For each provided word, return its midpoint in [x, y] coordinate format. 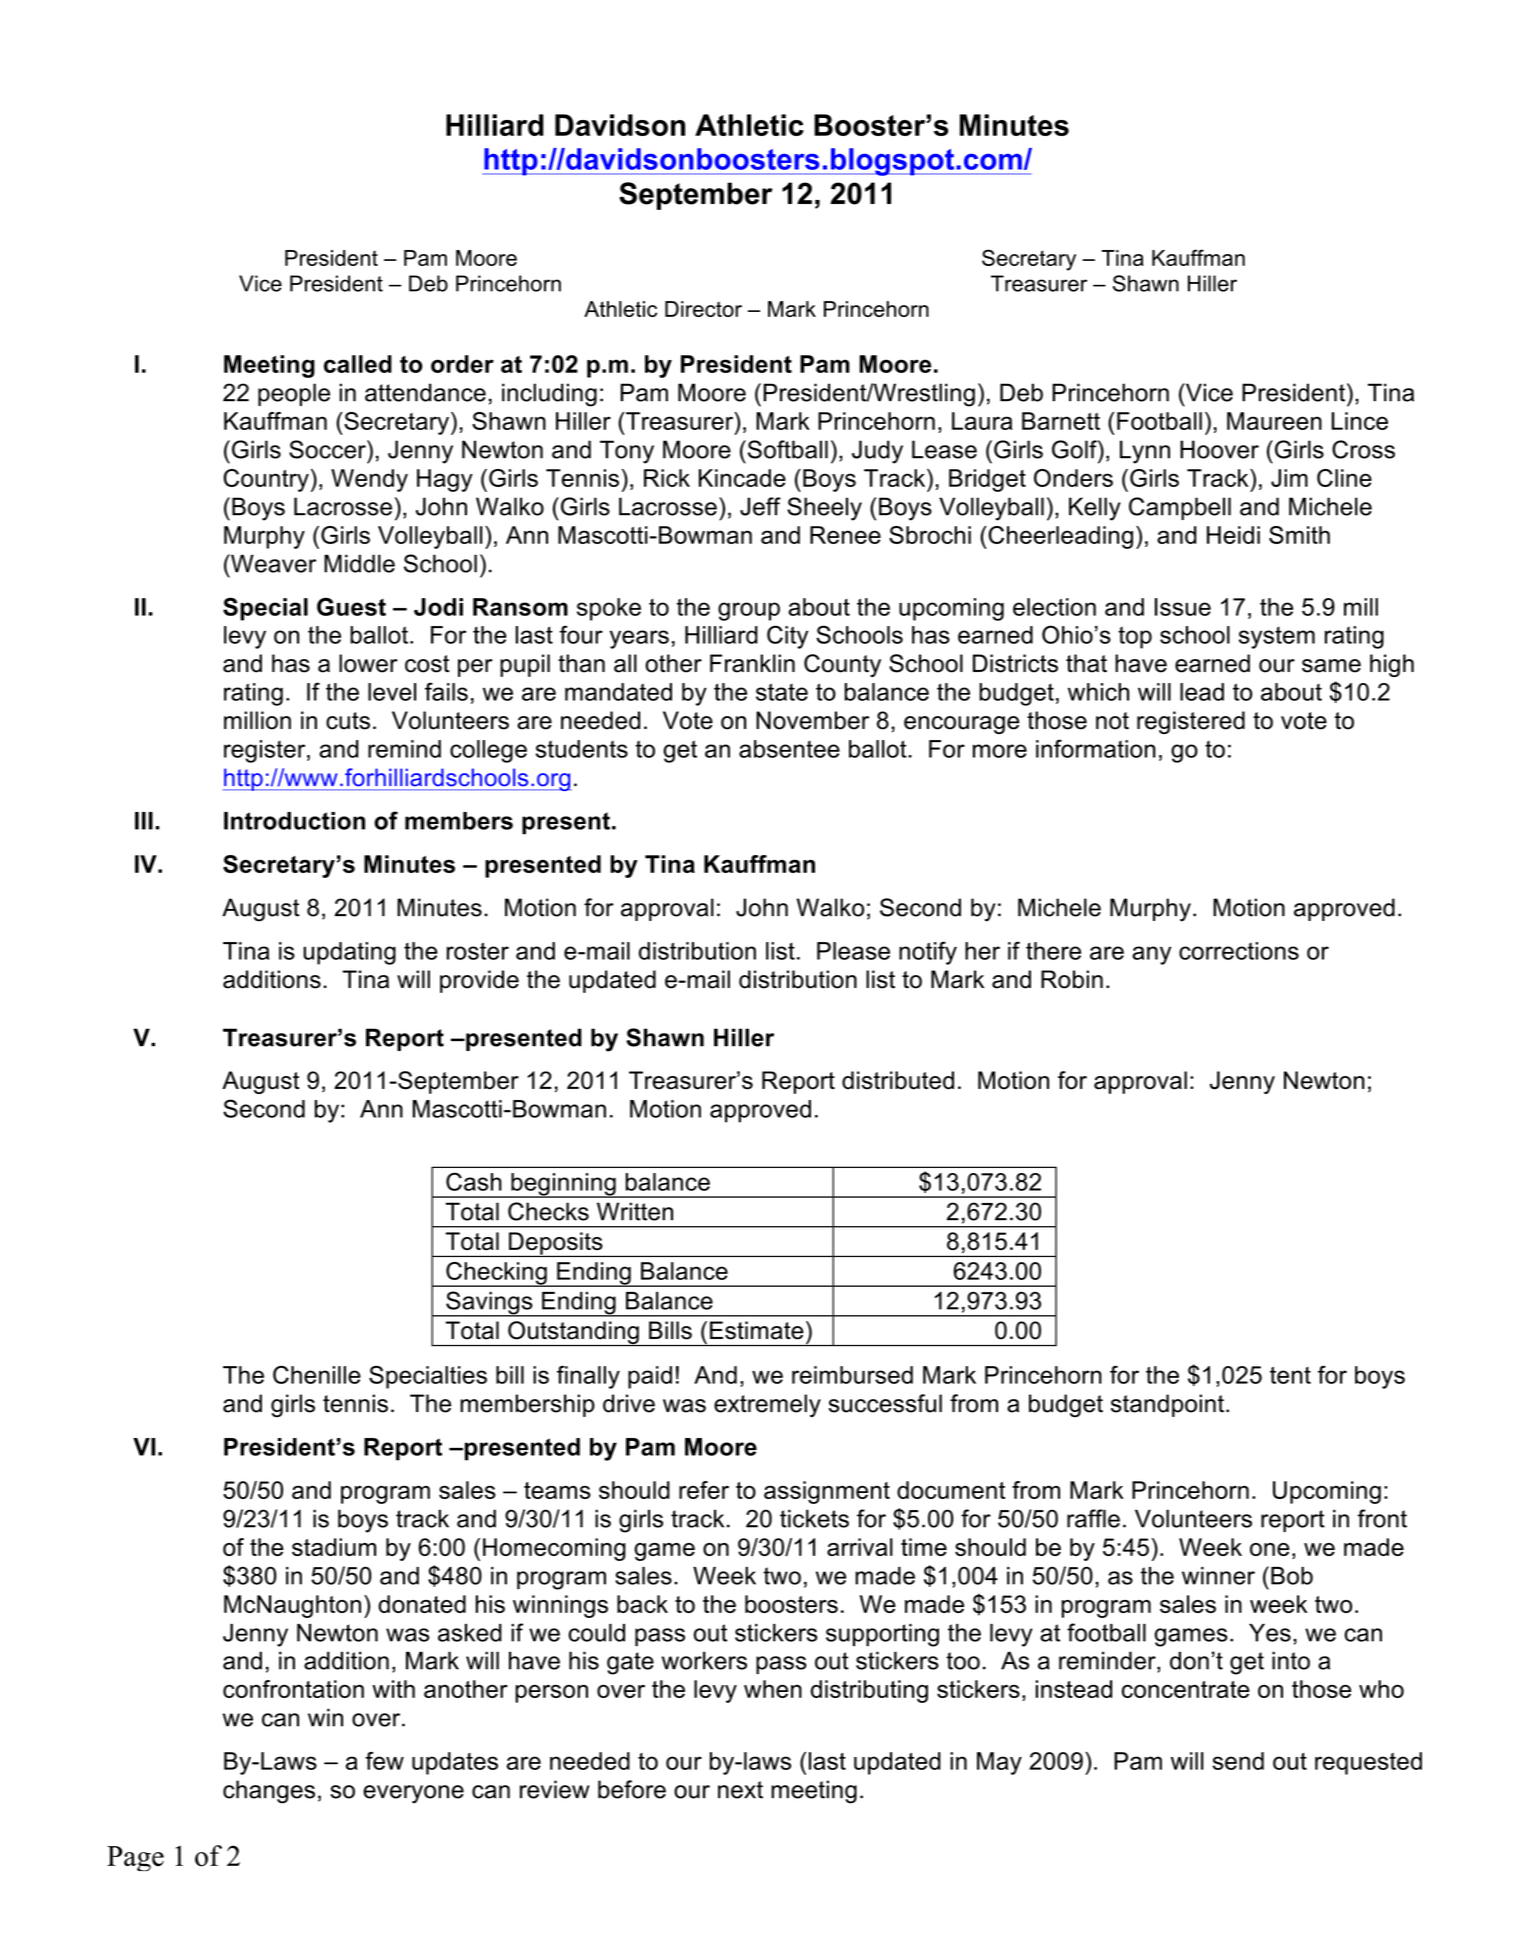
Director [703, 309]
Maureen [1274, 421]
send [1238, 1761]
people [294, 394]
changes [269, 1792]
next [740, 1790]
